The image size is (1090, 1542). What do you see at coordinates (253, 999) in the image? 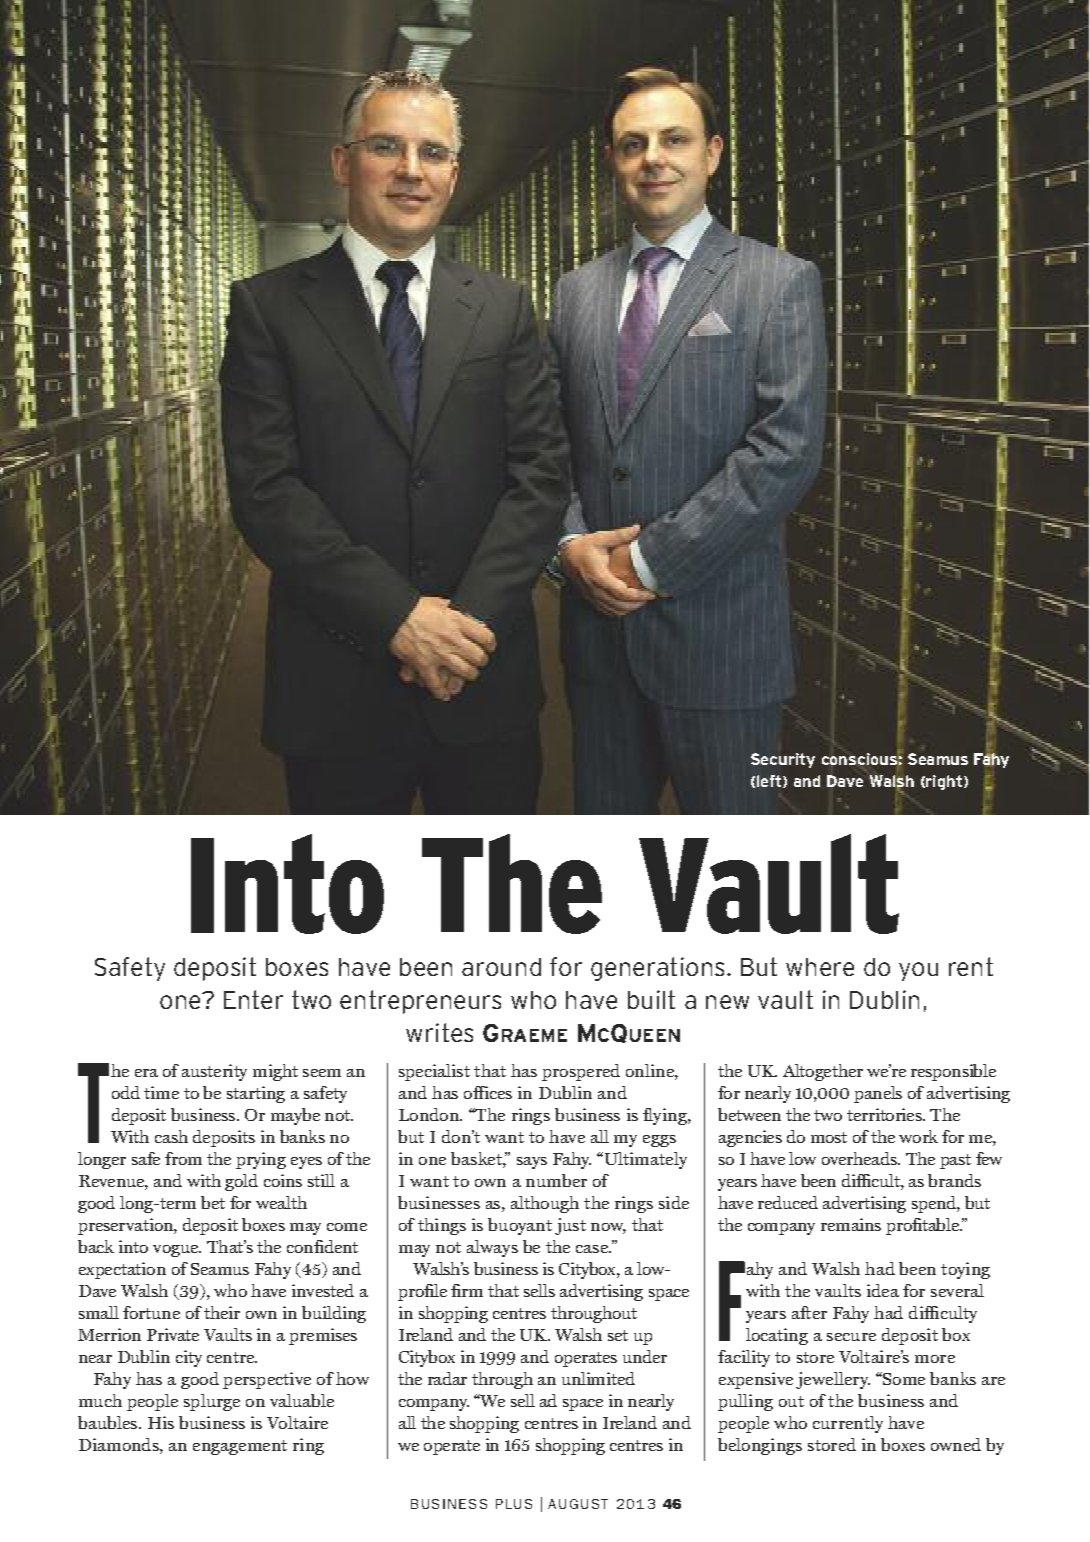
I see `Enter` at bounding box center [253, 999].
